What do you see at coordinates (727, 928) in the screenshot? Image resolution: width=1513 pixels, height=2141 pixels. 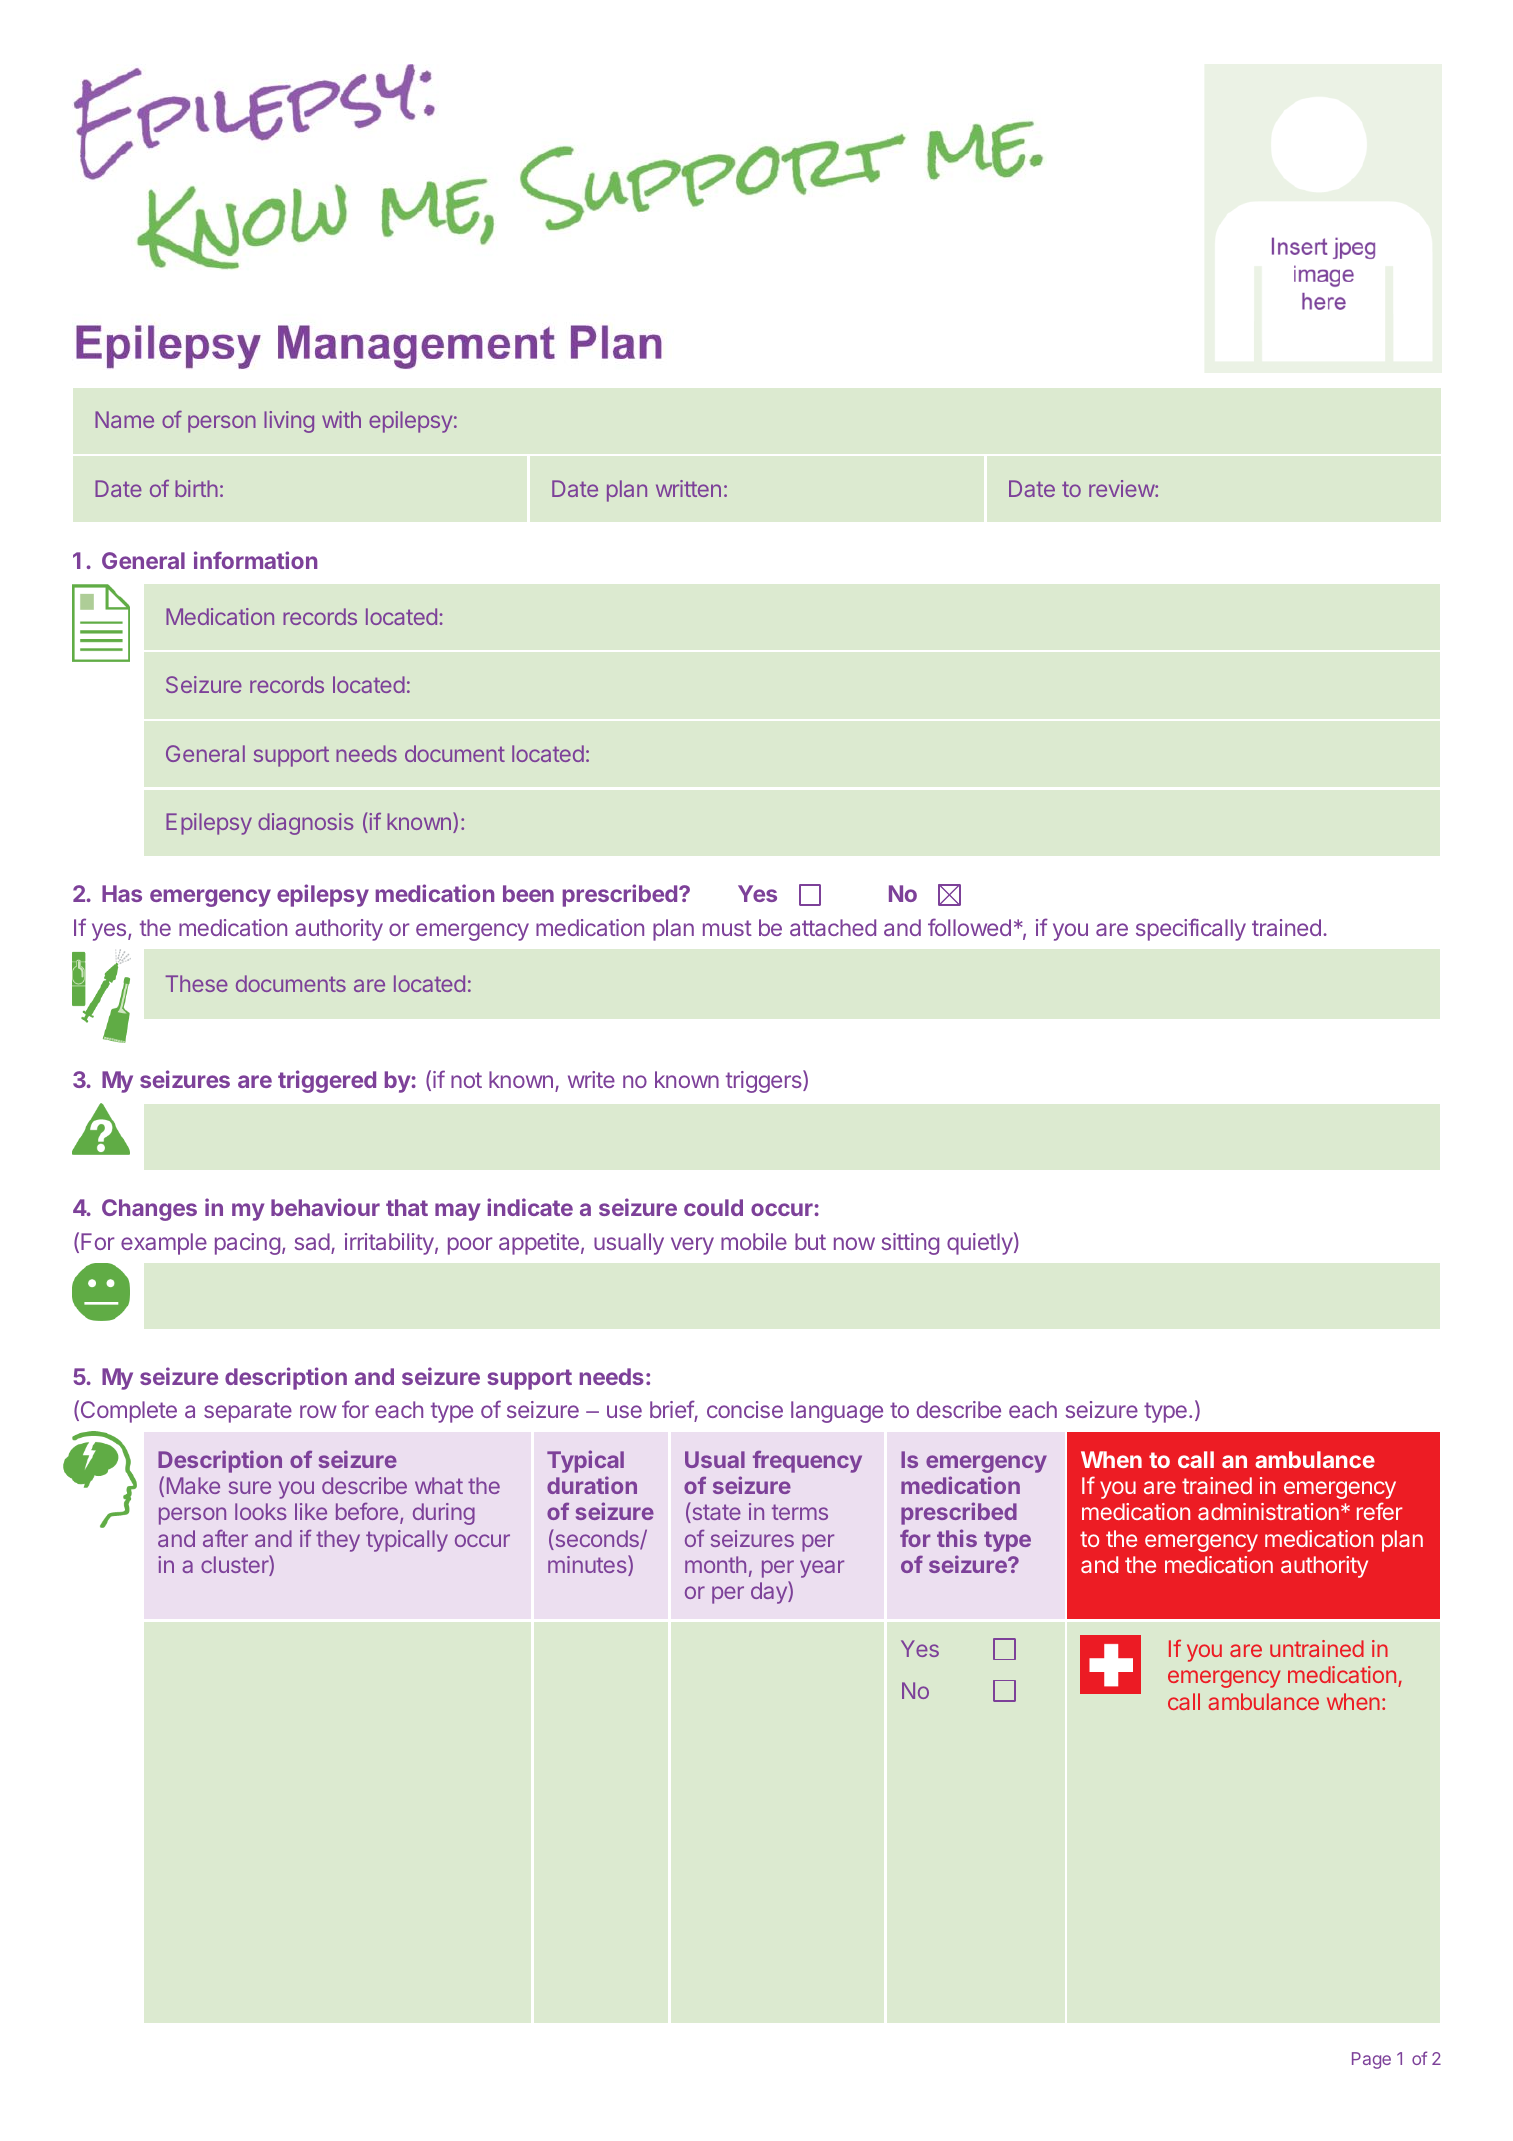 I see `must` at bounding box center [727, 928].
